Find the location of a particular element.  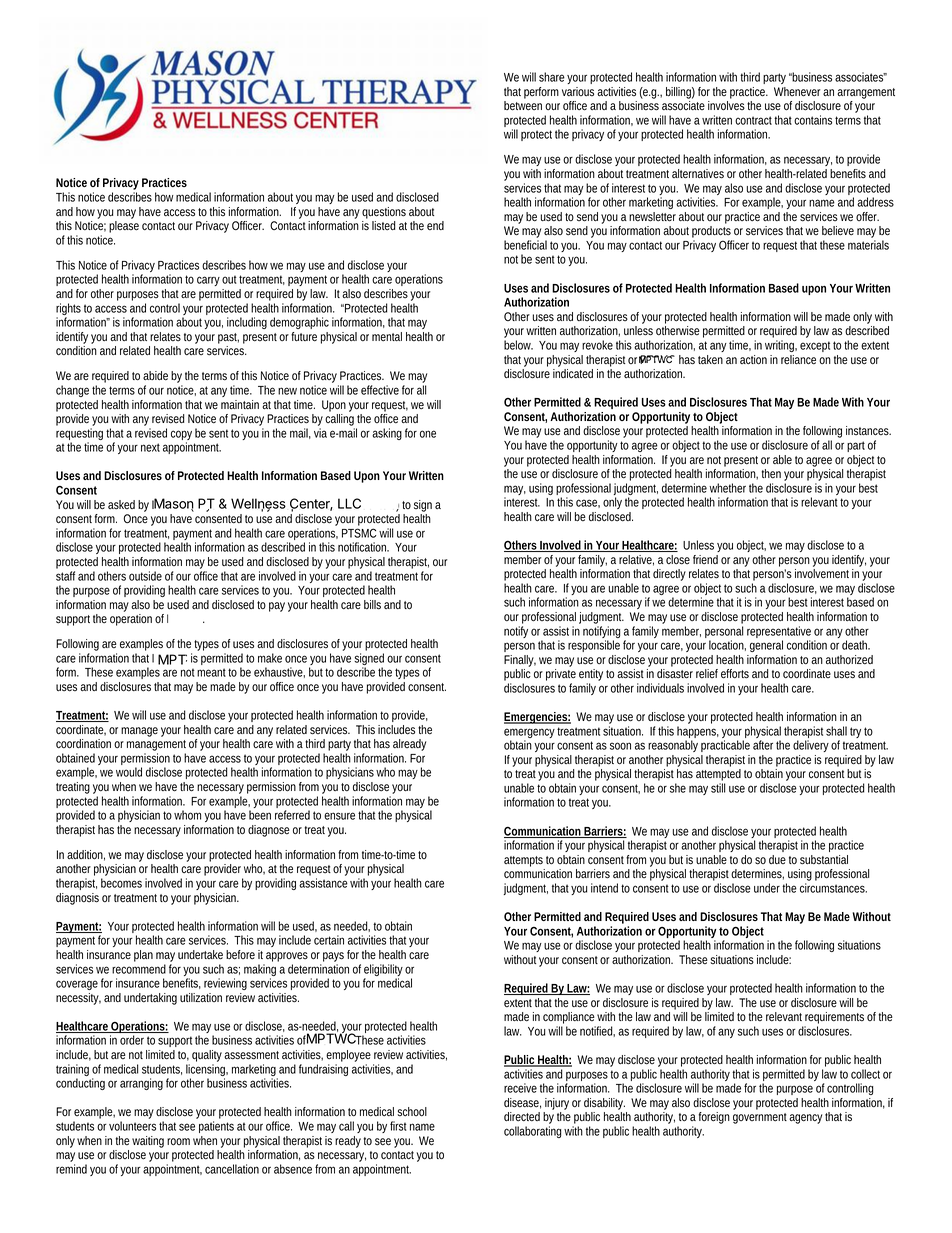

please is located at coordinates (124, 227).
